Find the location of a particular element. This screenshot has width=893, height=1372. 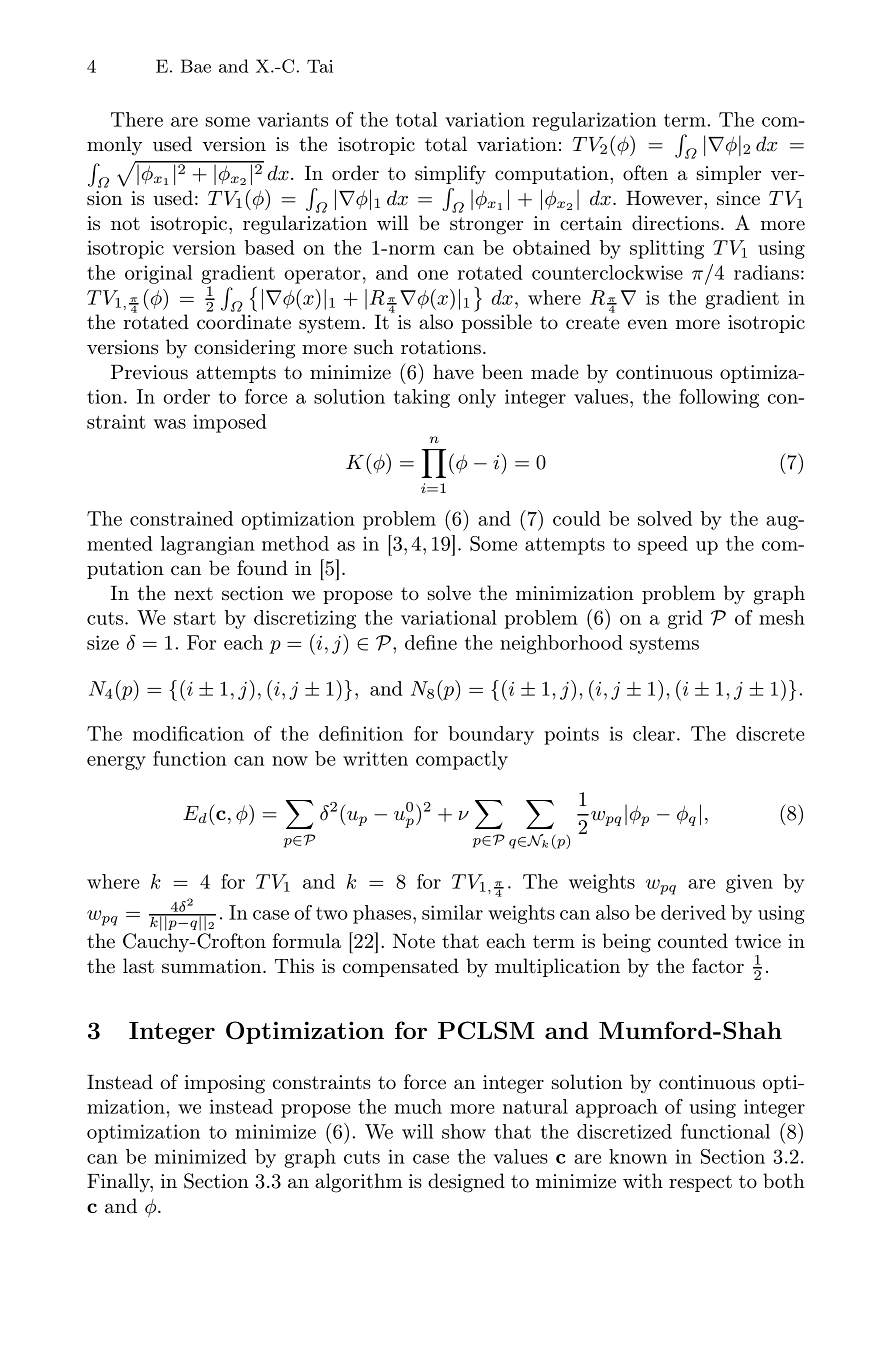

imposing is located at coordinates (224, 1084).
